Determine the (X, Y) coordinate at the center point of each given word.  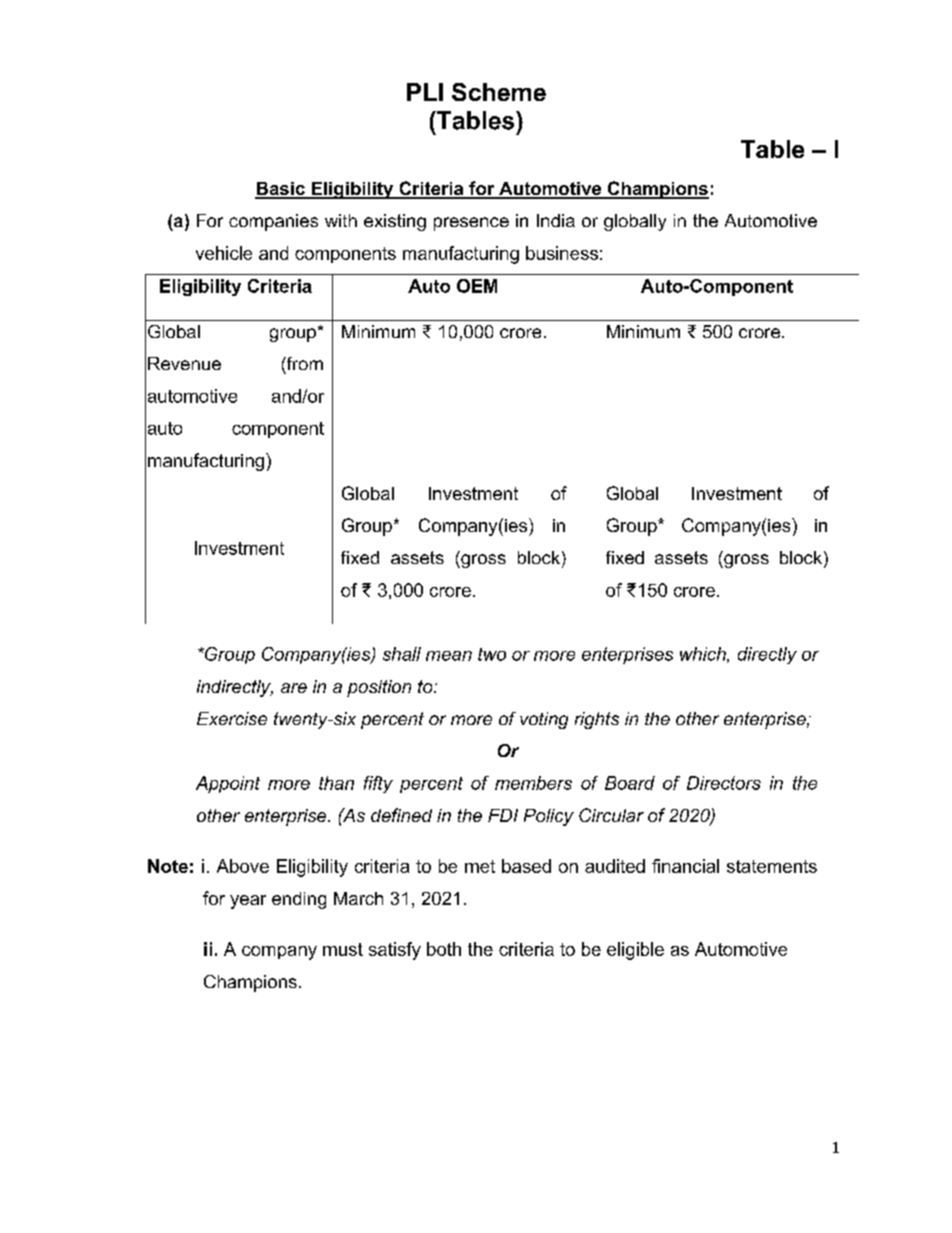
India (556, 220)
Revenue (184, 363)
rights (597, 720)
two (492, 654)
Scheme (499, 92)
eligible (635, 951)
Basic (281, 190)
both (444, 949)
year (248, 902)
